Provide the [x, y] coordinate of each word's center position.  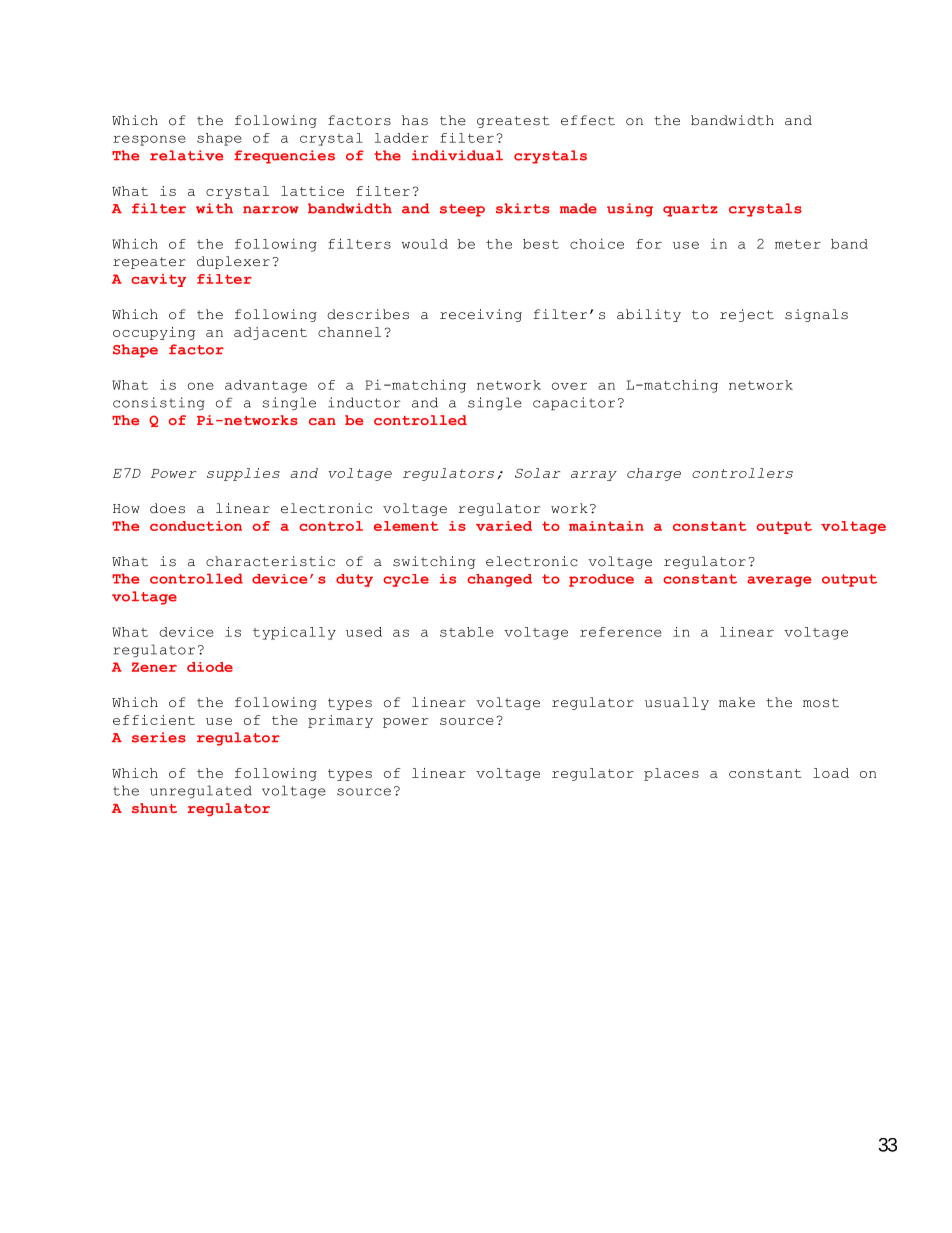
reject [747, 315]
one [201, 386]
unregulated [201, 791]
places [671, 774]
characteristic [270, 561]
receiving [481, 315]
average [779, 581]
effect [588, 120]
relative [186, 155]
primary [340, 721]
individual [457, 155]
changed [499, 580]
